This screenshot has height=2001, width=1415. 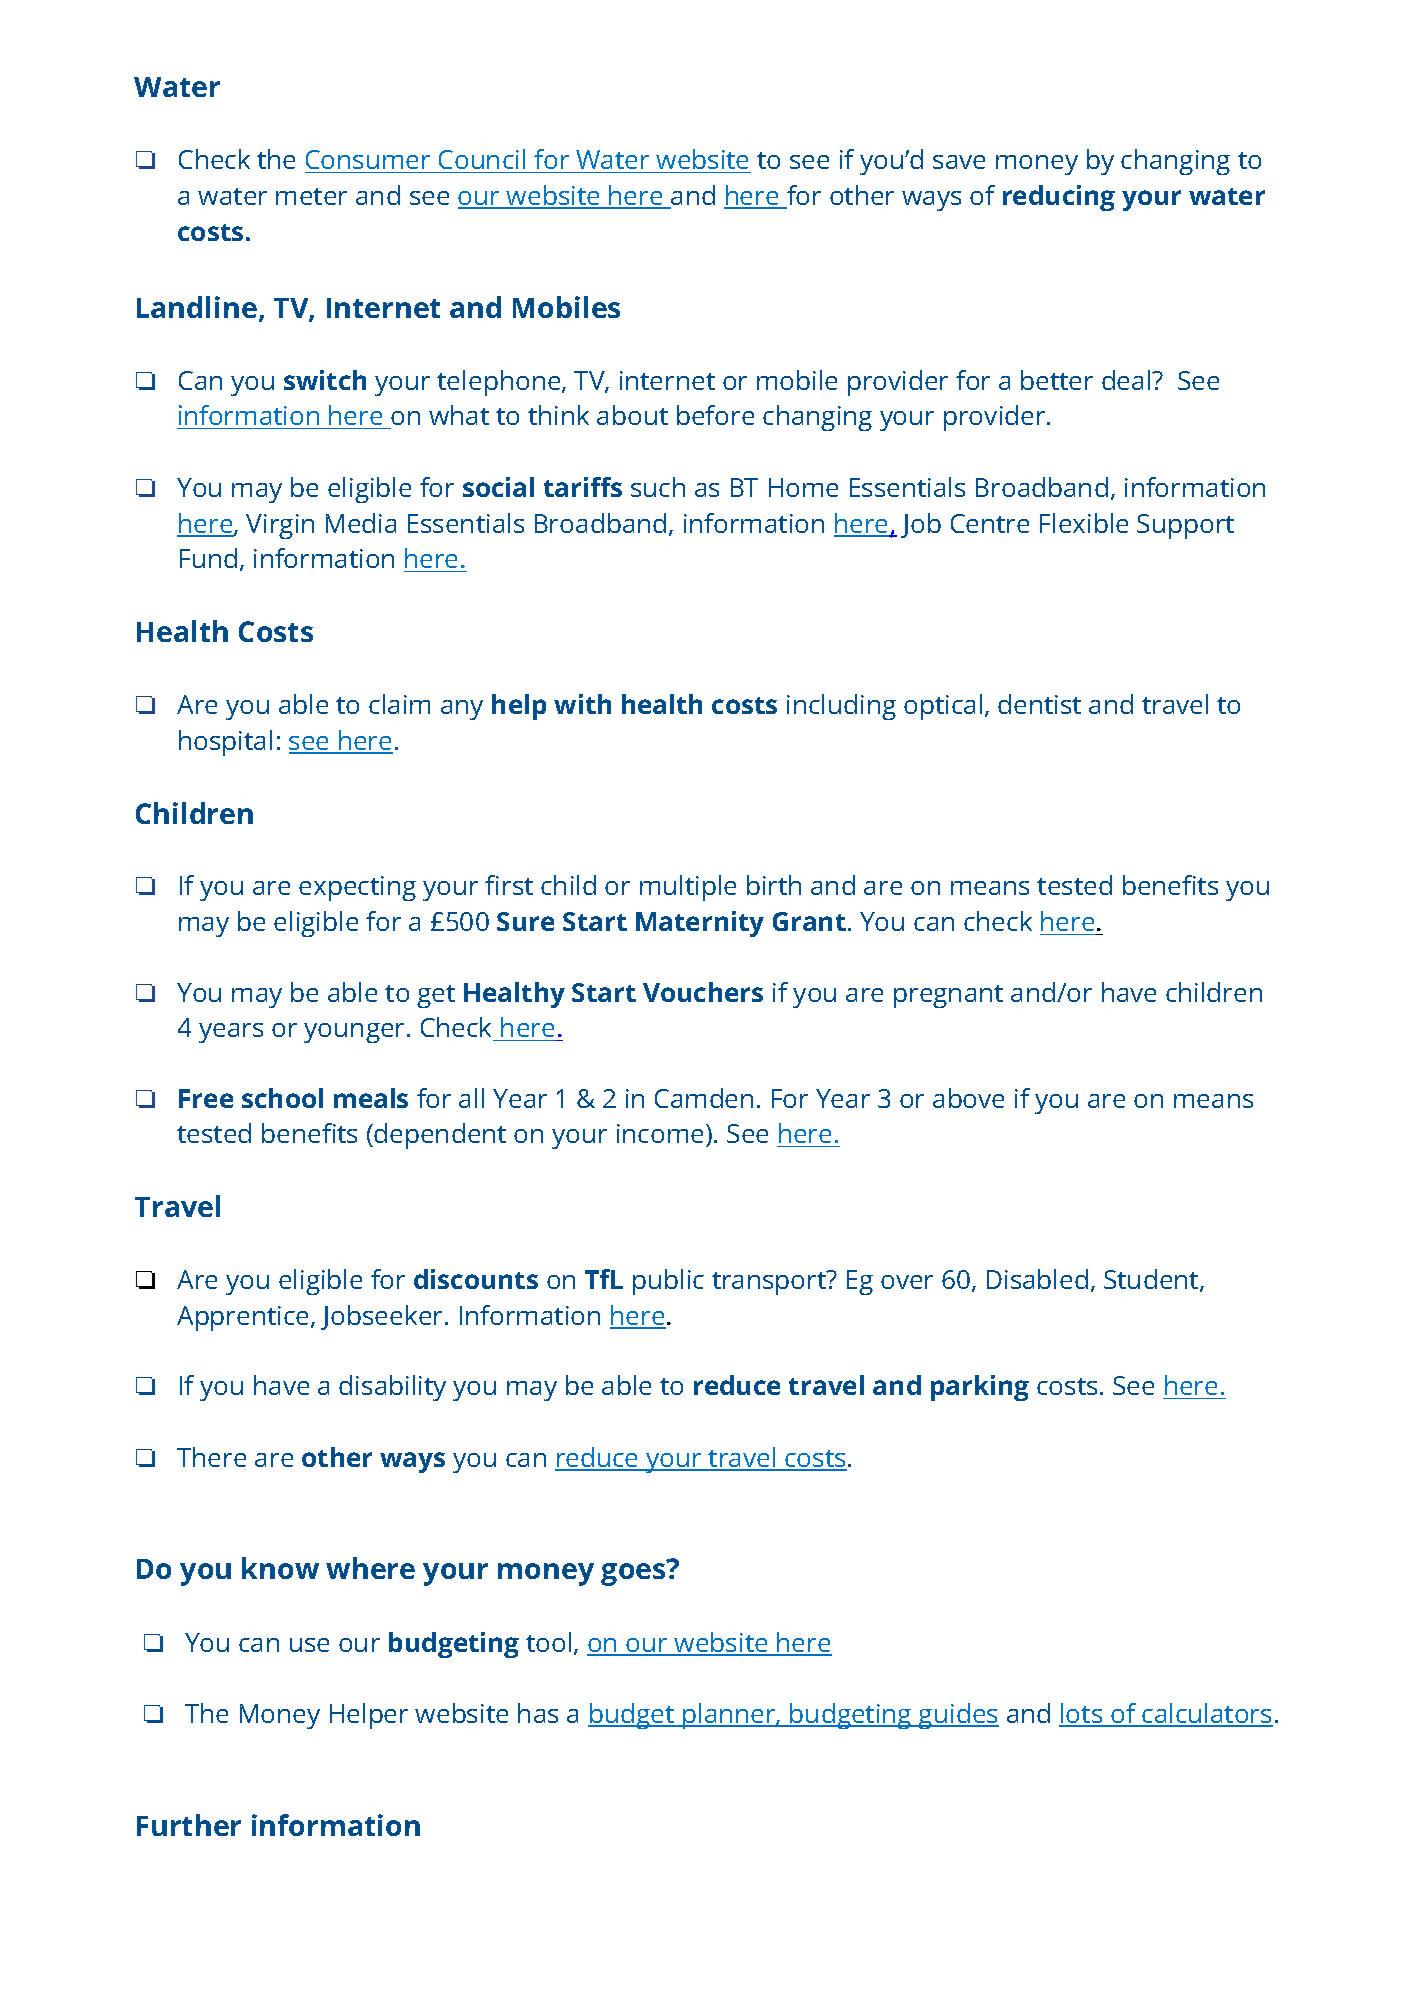 I want to click on Further, so click(x=189, y=1825).
